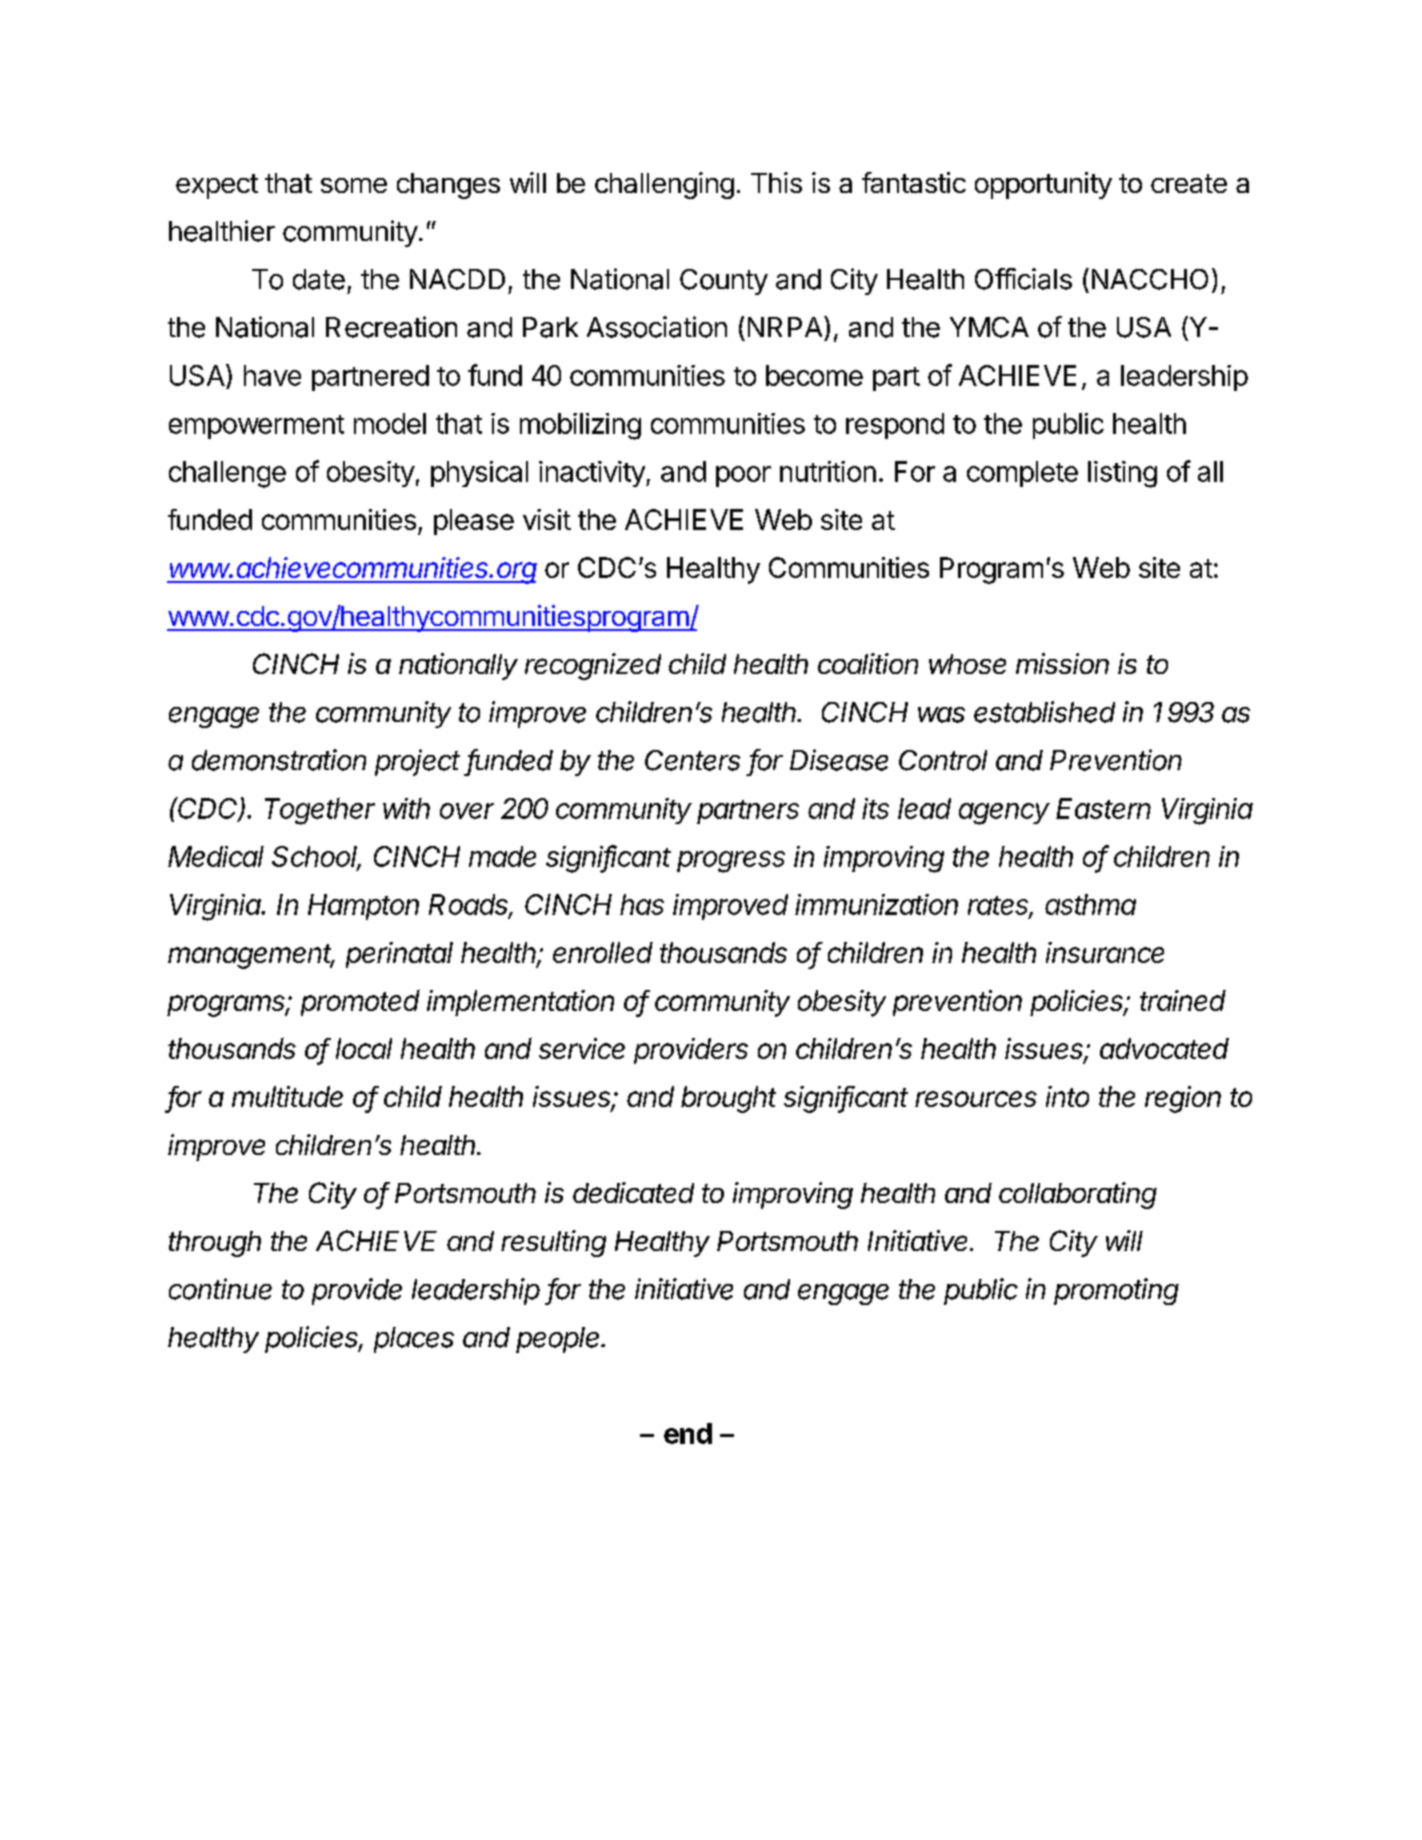 This image has height=1840, width=1422. I want to click on end, so click(688, 1433).
